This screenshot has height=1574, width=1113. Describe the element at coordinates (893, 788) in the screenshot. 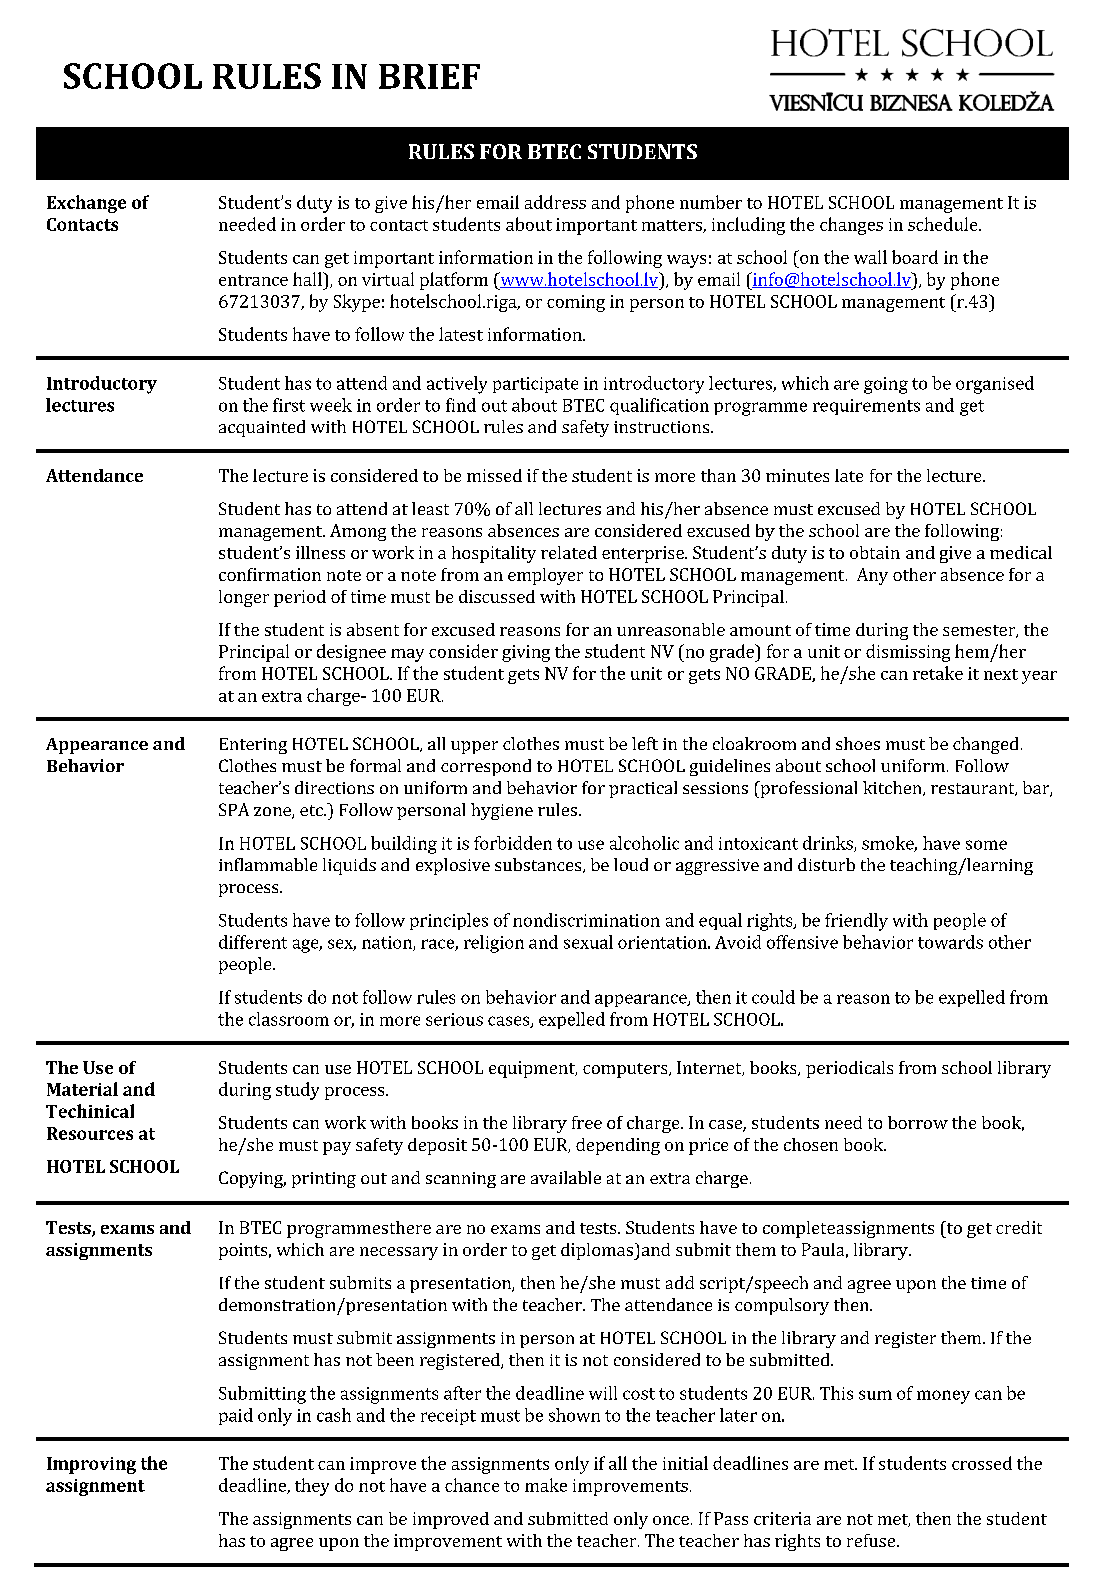

I see `kitchen` at that location.
